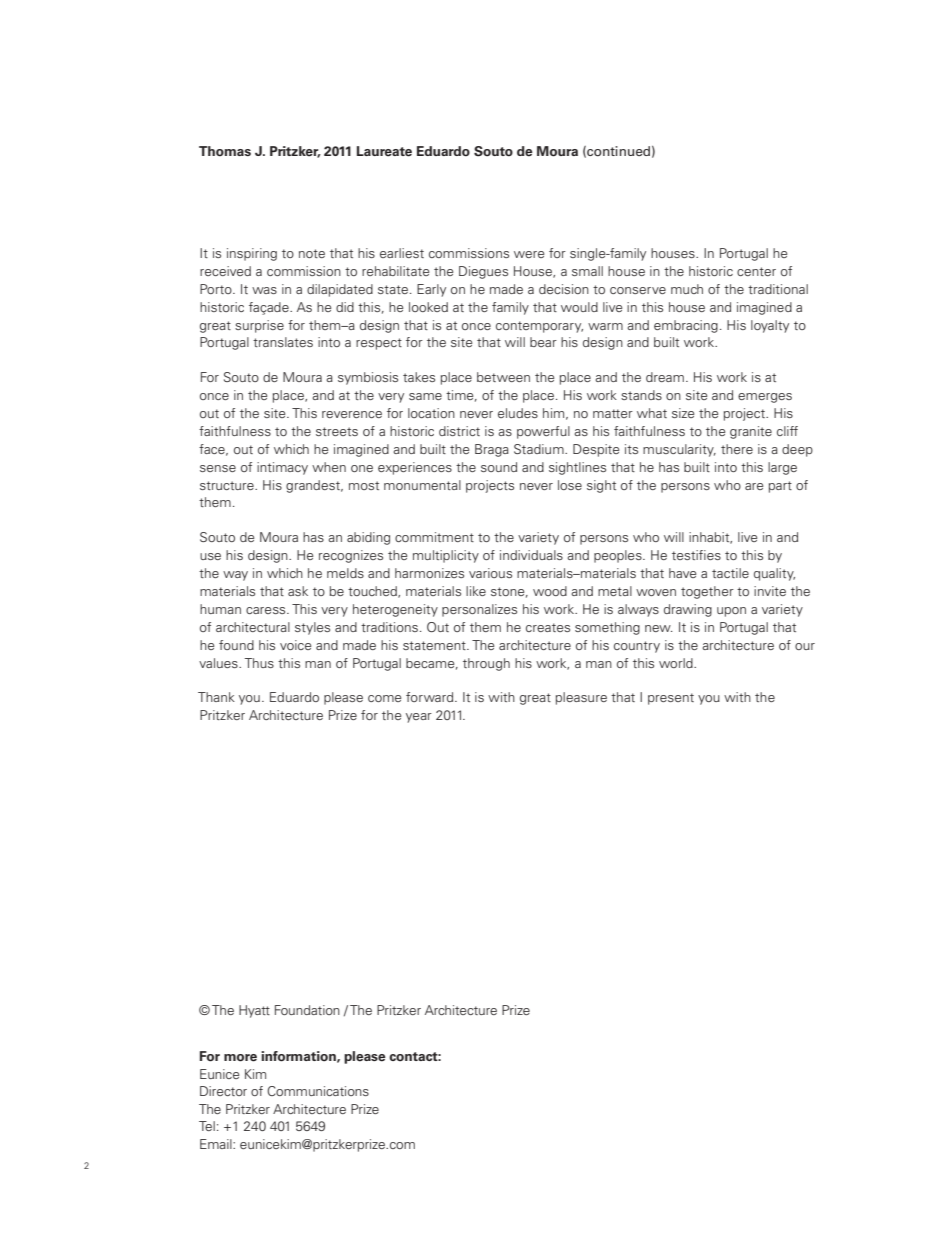  Describe the element at coordinates (295, 645) in the screenshot. I see `voice` at that location.
